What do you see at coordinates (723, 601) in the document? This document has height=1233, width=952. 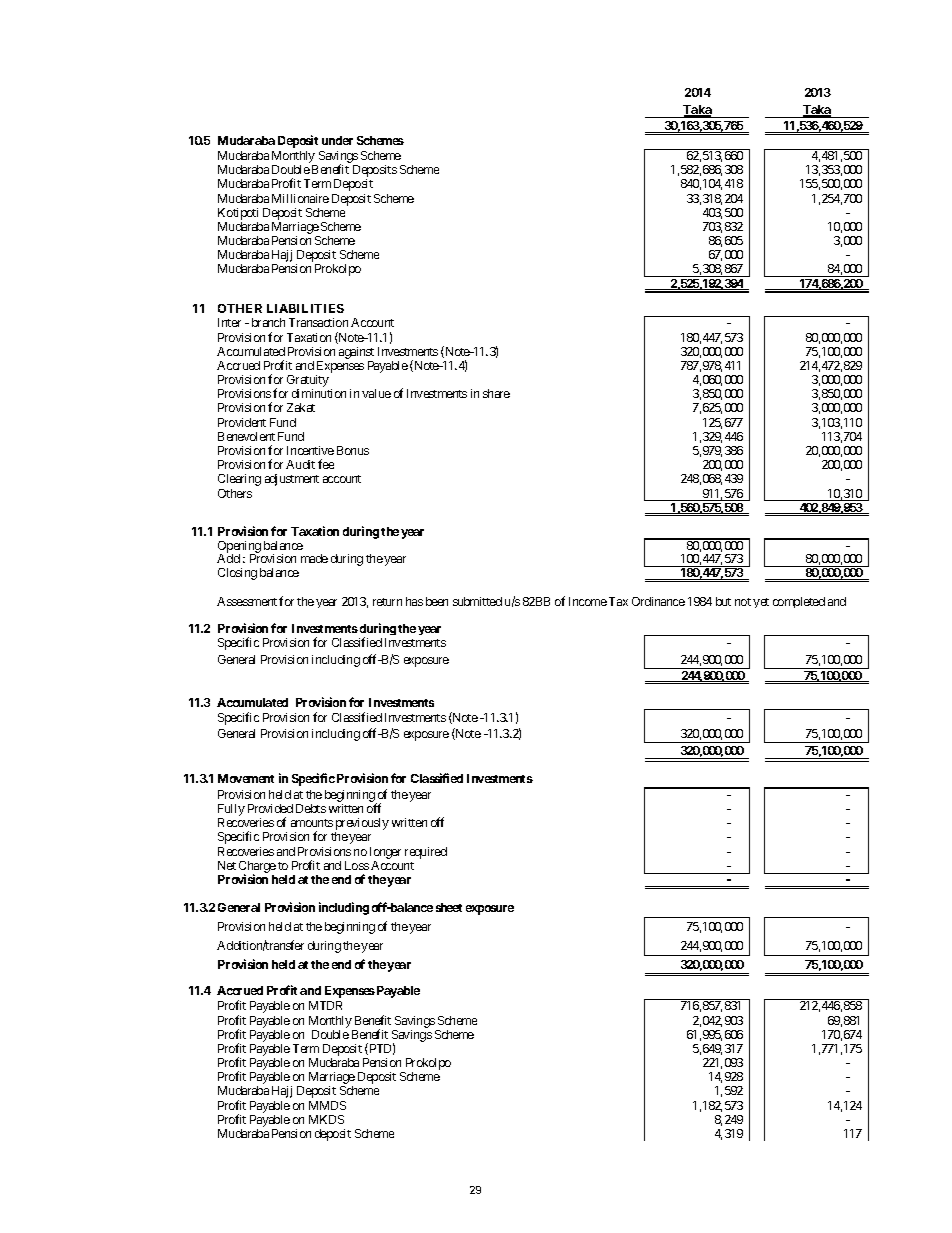 I see `but` at bounding box center [723, 601].
